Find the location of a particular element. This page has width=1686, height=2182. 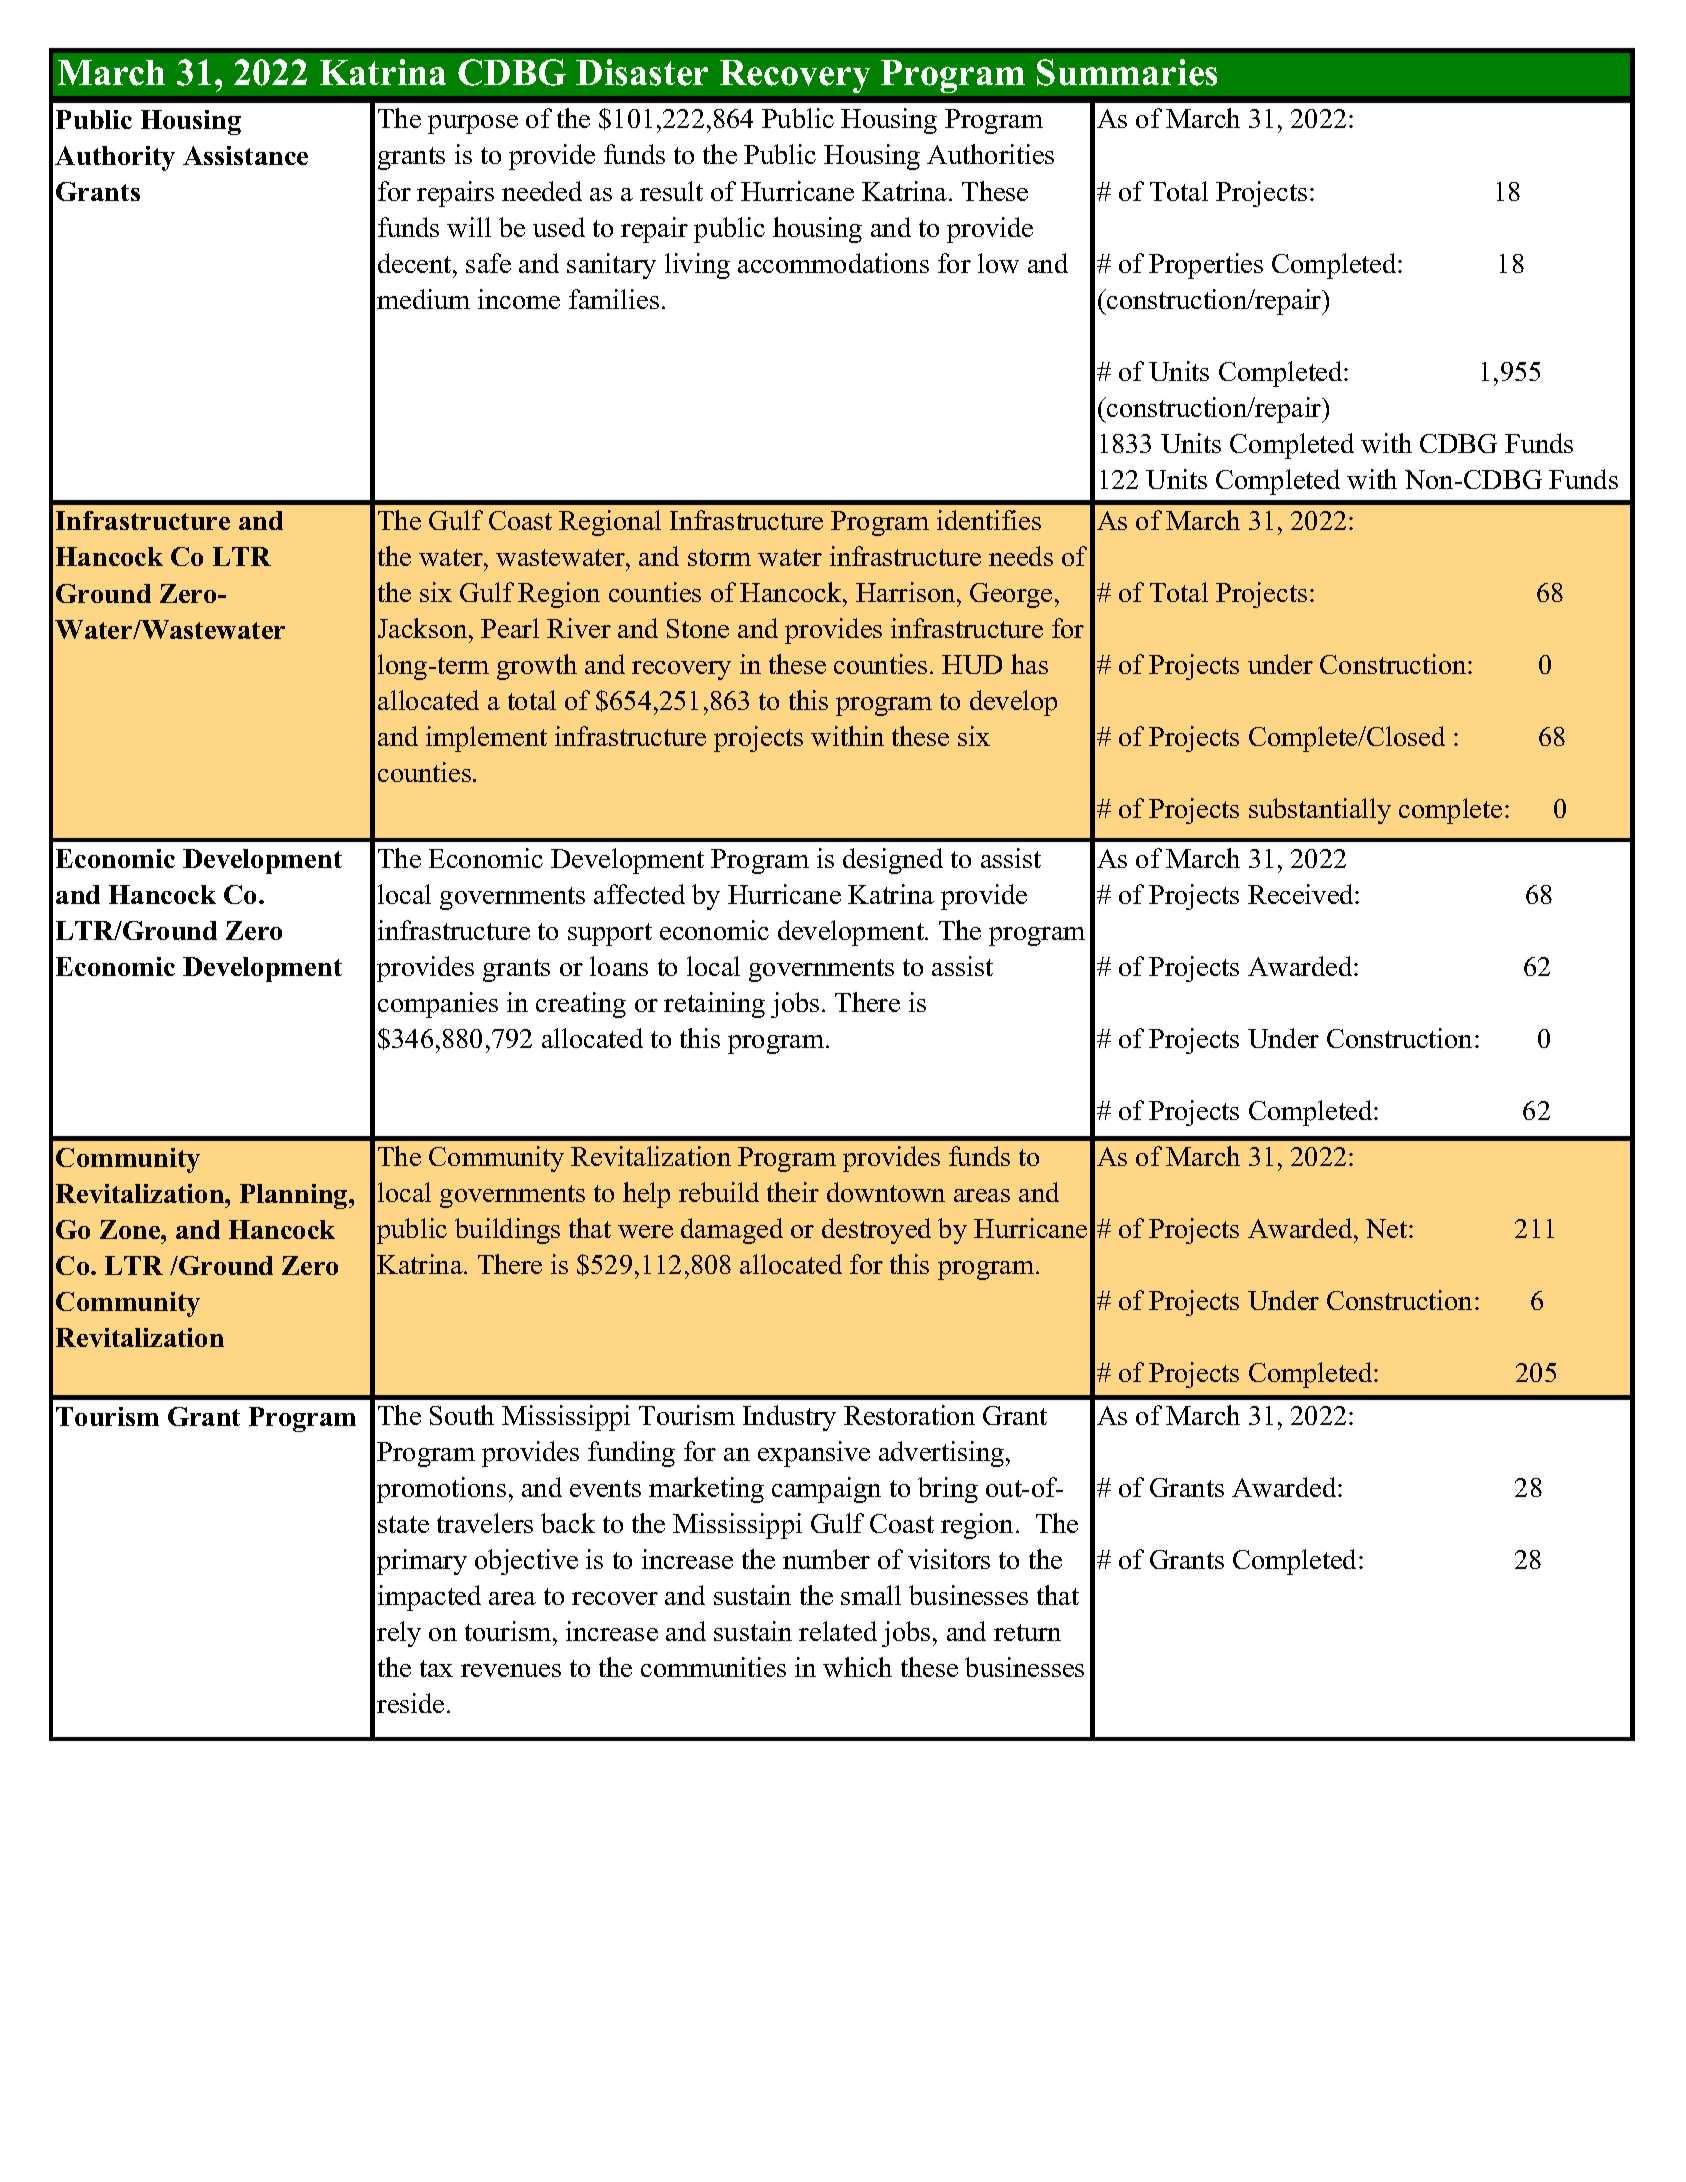

Summaries is located at coordinates (1127, 72).
